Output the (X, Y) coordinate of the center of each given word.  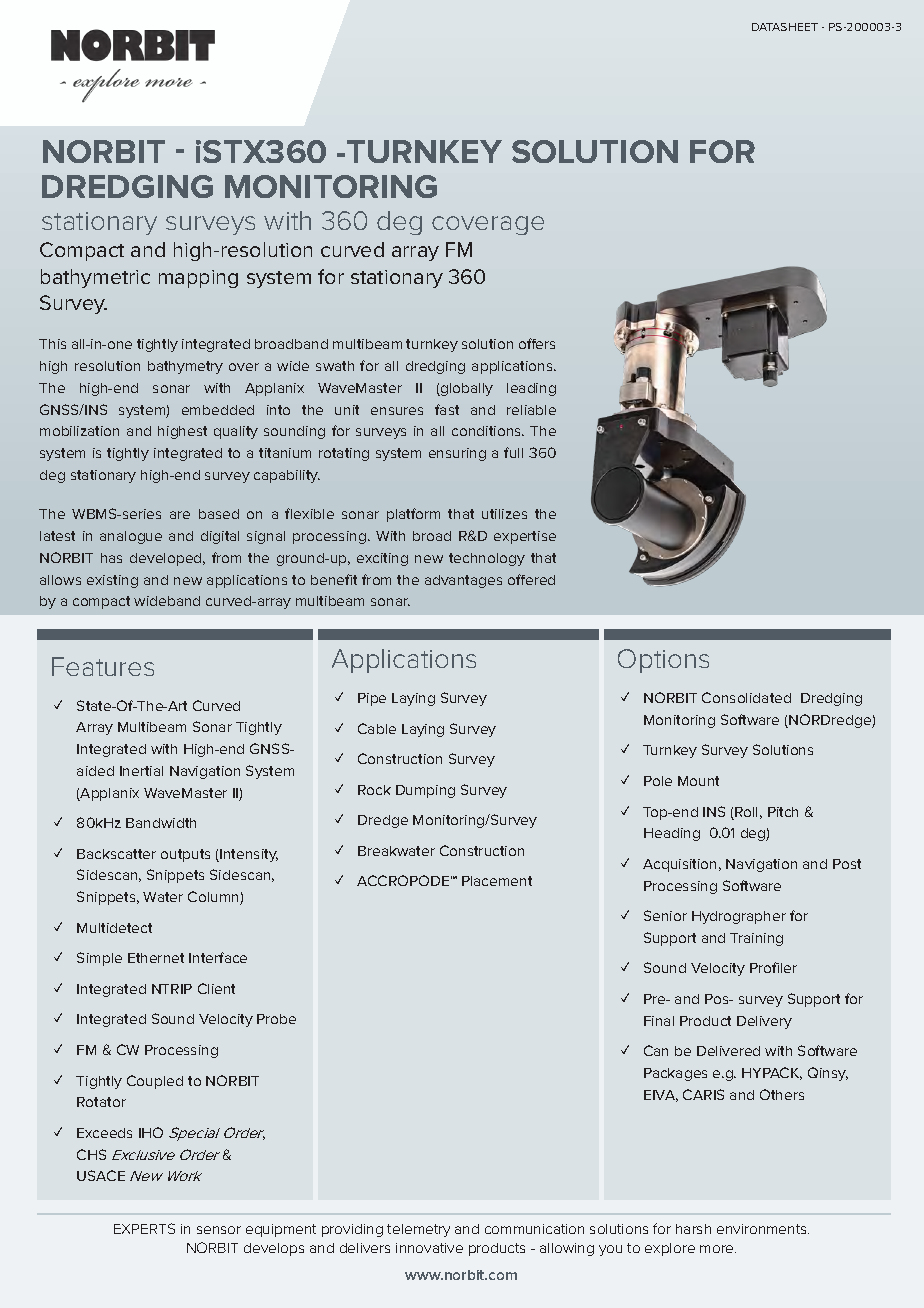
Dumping (425, 791)
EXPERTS (144, 1228)
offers (537, 343)
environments (763, 1229)
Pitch (783, 812)
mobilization (79, 431)
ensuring (457, 454)
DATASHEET (785, 27)
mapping (198, 279)
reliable (531, 410)
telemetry (418, 1230)
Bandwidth (161, 823)
